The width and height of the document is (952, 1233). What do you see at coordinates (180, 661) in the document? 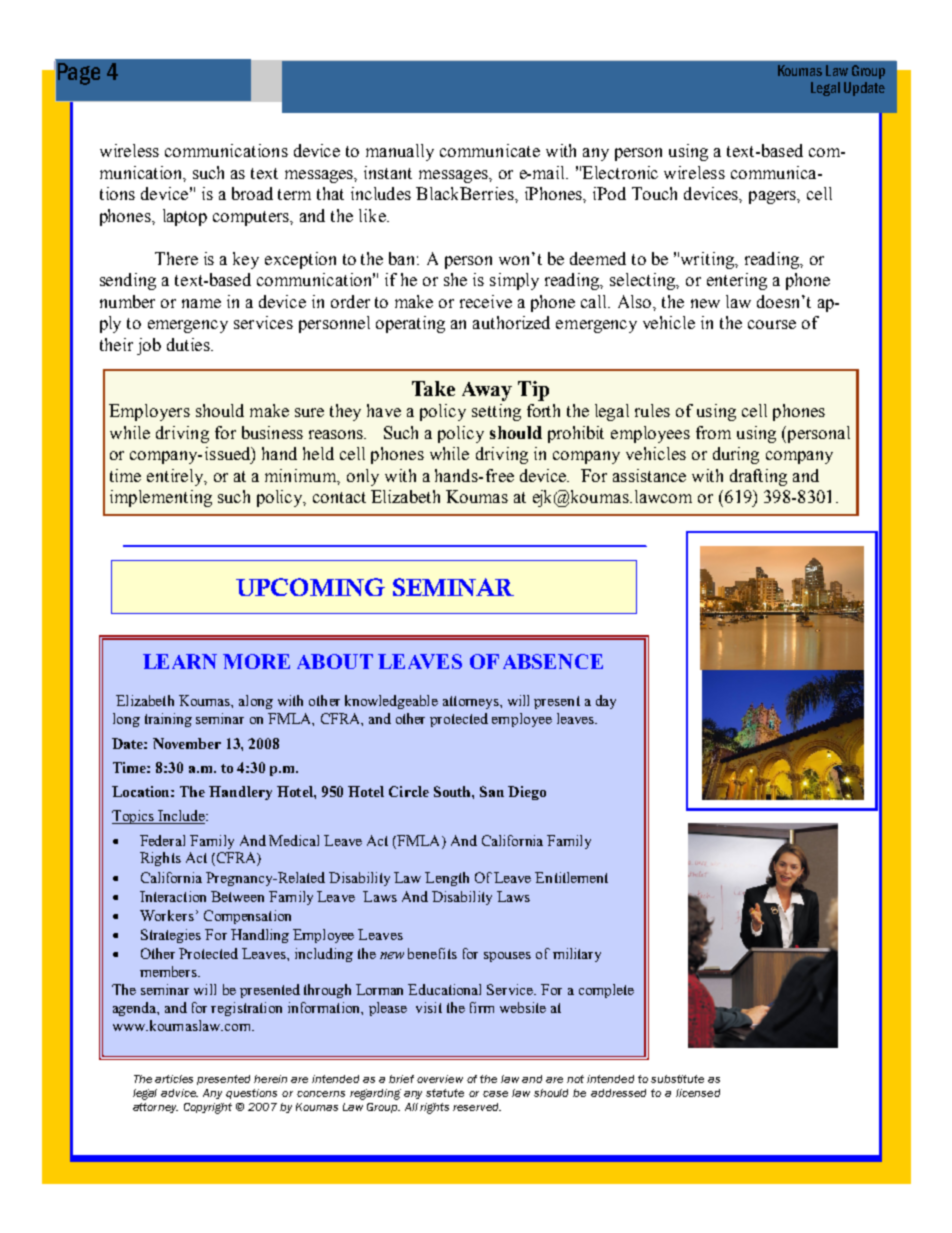
I see `LEARN` at bounding box center [180, 661].
